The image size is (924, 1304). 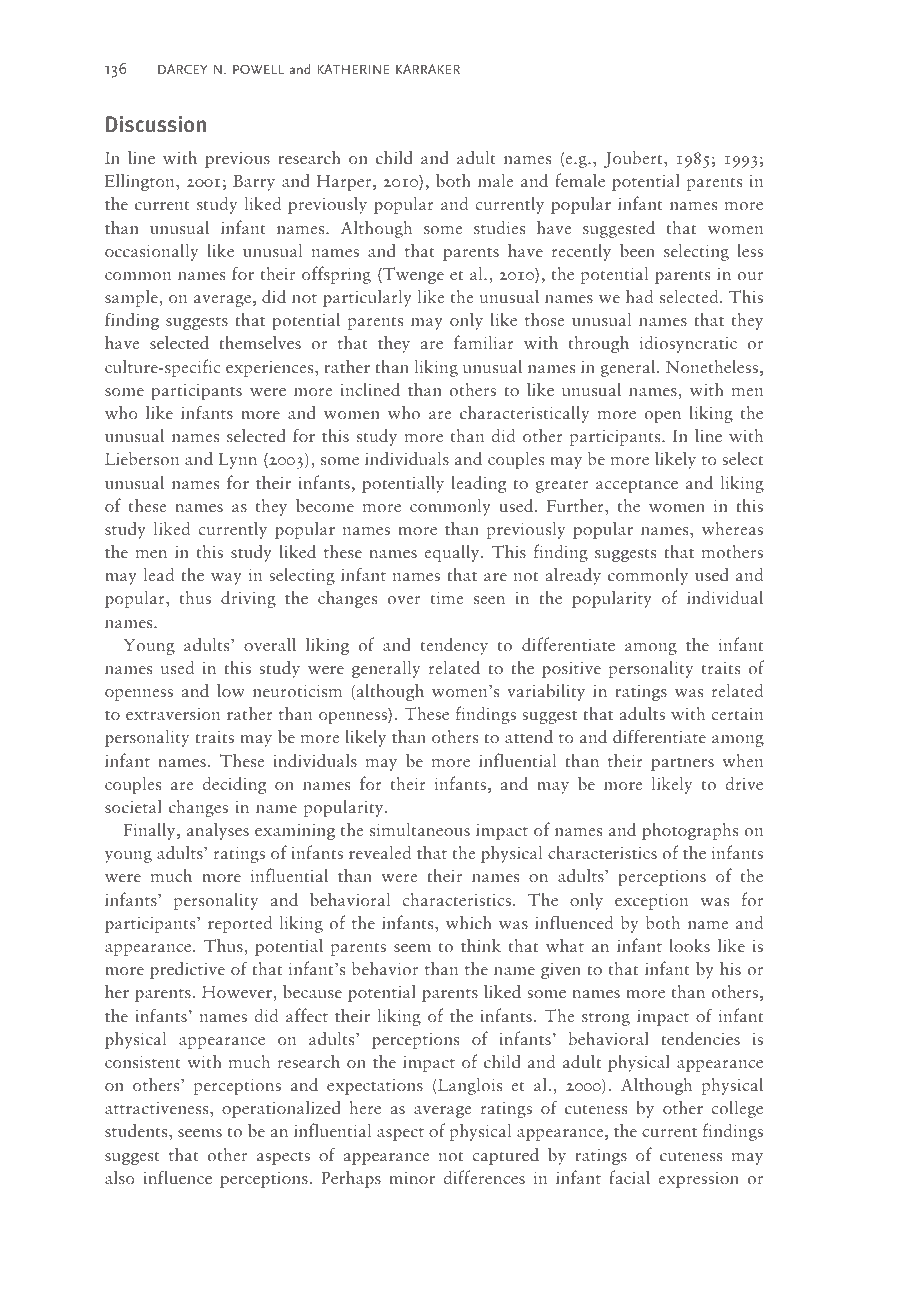 I want to click on partners, so click(x=682, y=764).
